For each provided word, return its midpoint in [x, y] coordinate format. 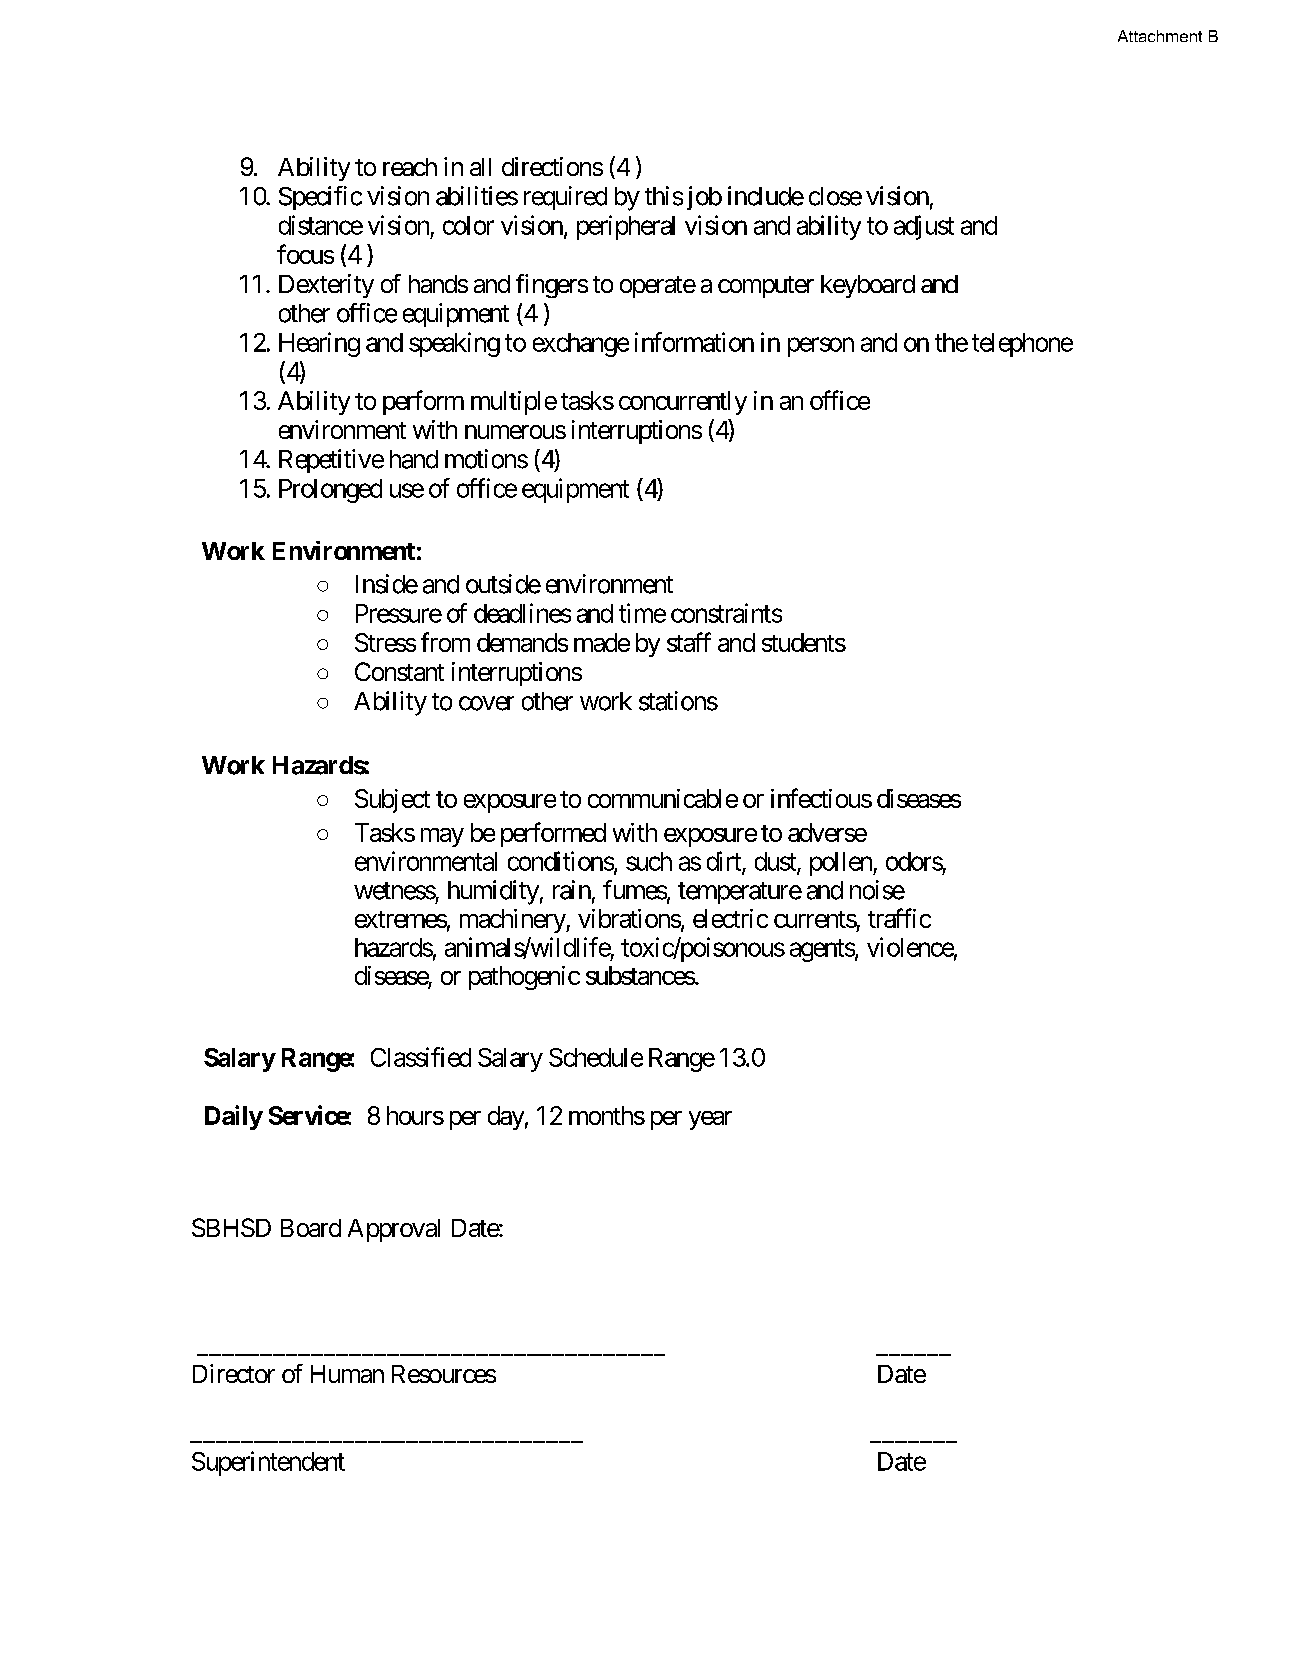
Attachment [1160, 36]
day [506, 1118]
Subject [392, 801]
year [710, 1120]
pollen [842, 864]
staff [689, 642]
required [565, 198]
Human [347, 1374]
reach [410, 167]
